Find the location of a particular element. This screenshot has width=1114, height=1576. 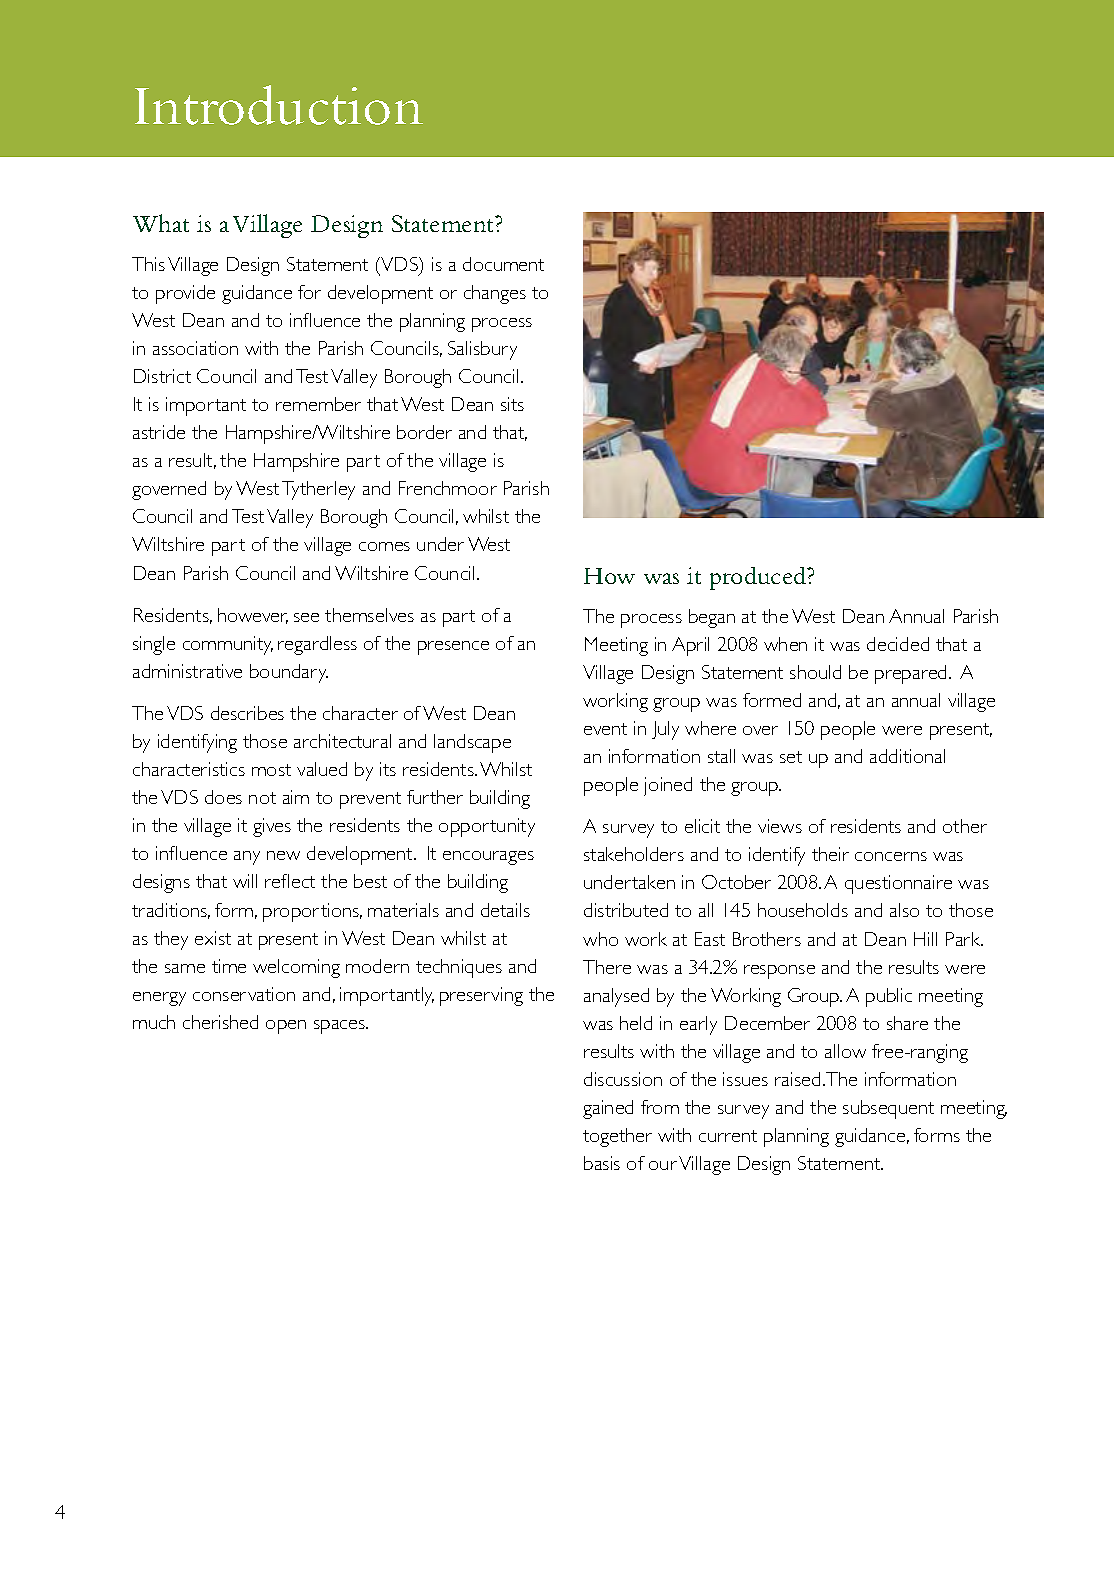

document is located at coordinates (503, 264).
